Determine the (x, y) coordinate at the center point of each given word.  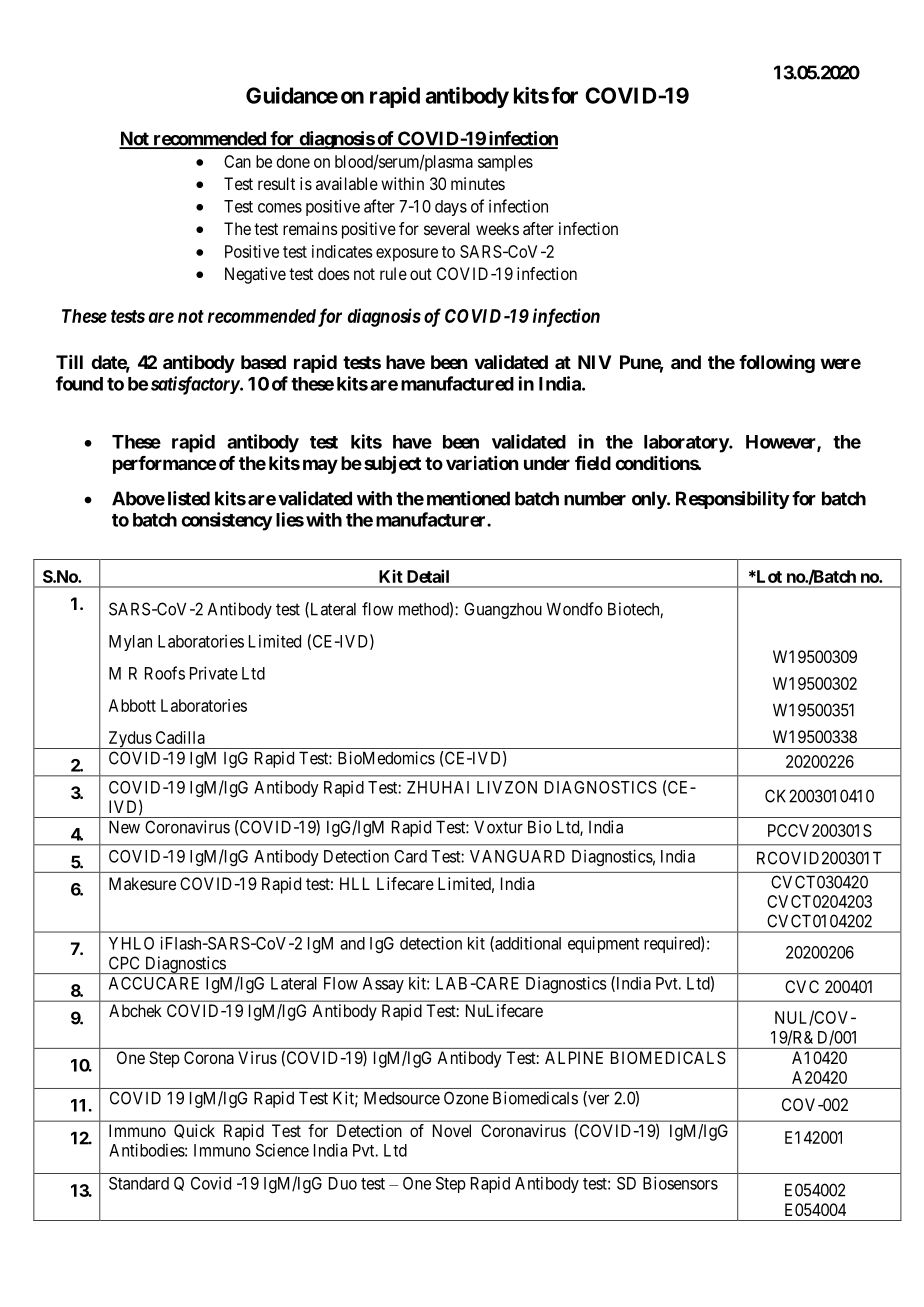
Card (410, 856)
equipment (603, 944)
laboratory (687, 444)
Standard (139, 1183)
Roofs (165, 673)
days (451, 208)
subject (392, 464)
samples (505, 163)
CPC (124, 963)
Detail (428, 576)
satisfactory (195, 385)
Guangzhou (503, 610)
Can (237, 161)
